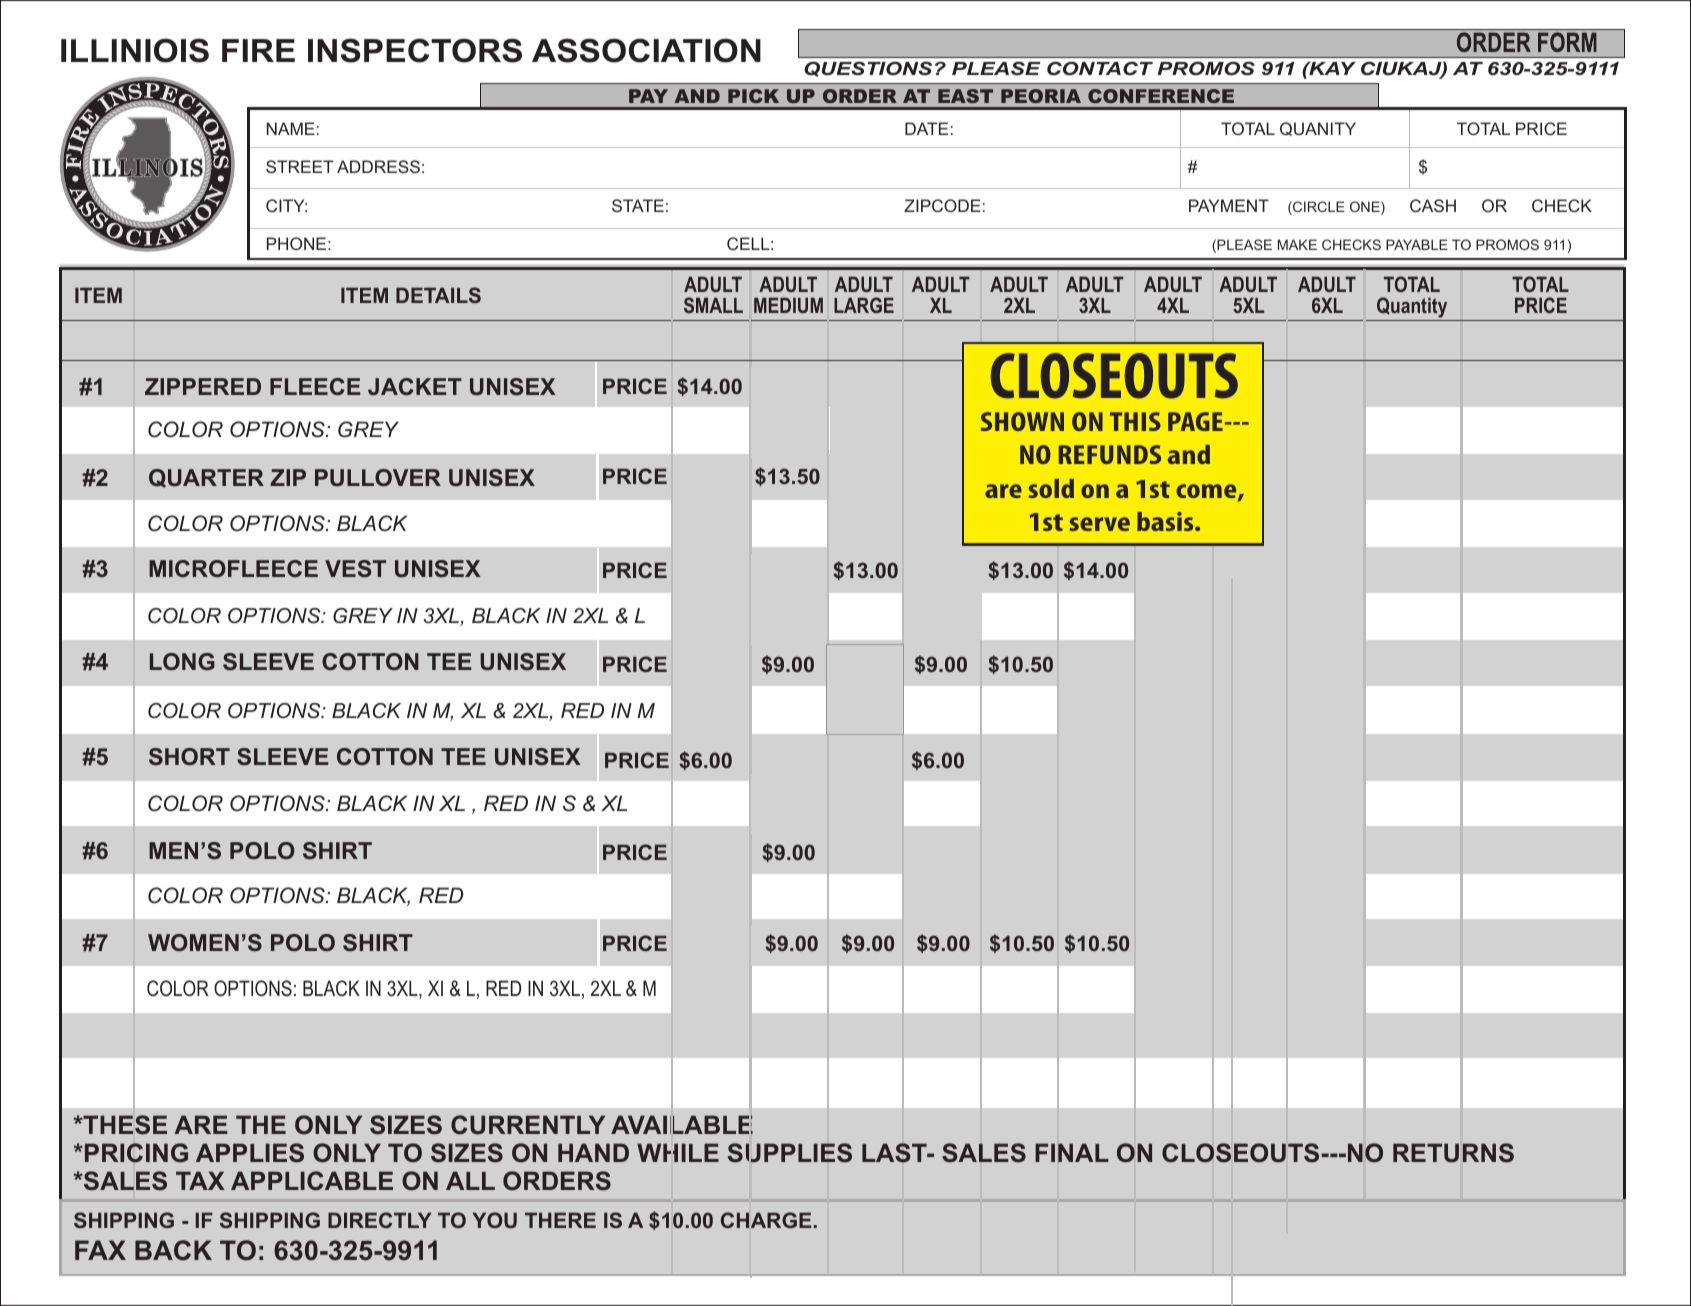  Describe the element at coordinates (312, 1181) in the page. I see `APPLICABLE` at that location.
